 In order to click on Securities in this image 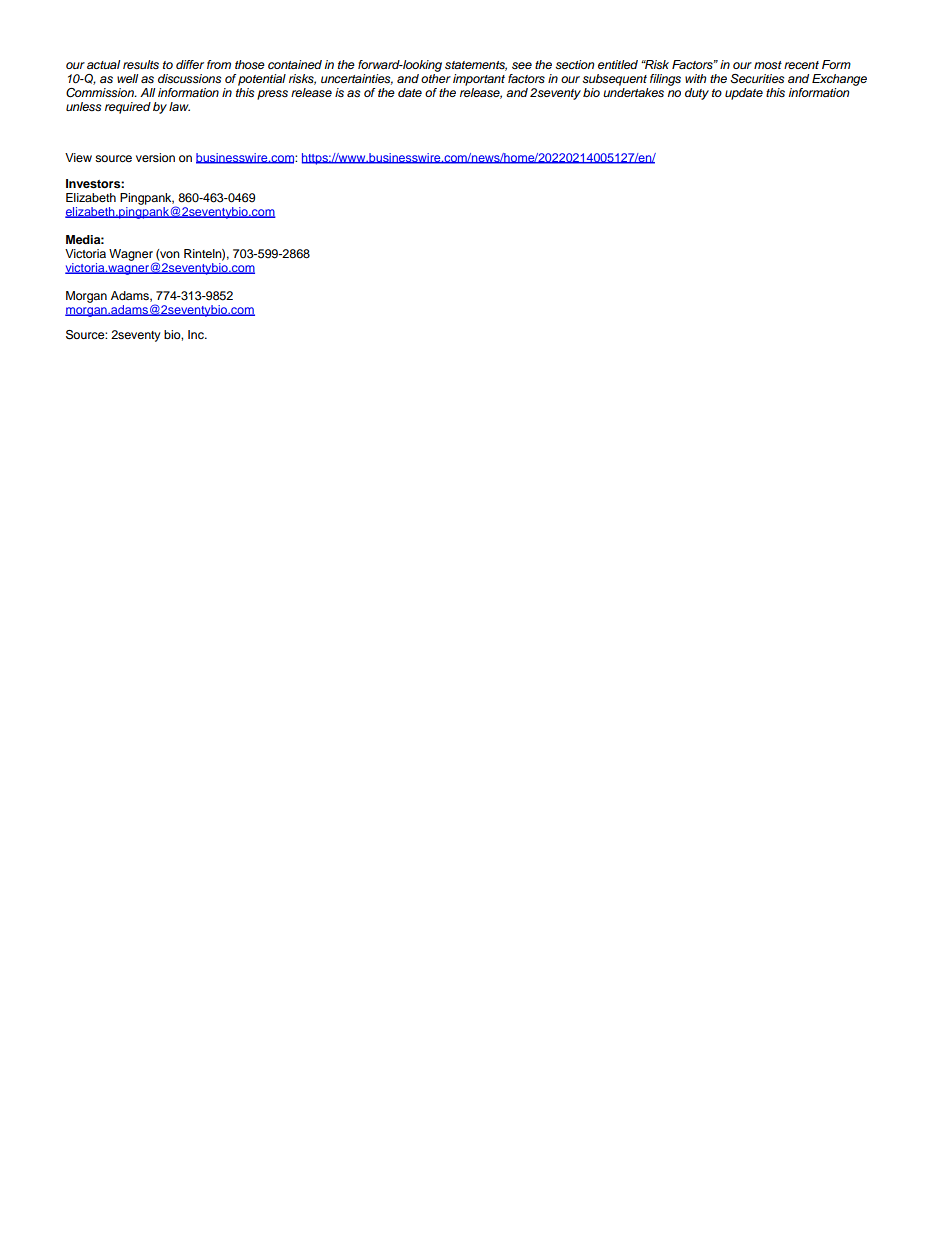, I will do `click(757, 79)`.
